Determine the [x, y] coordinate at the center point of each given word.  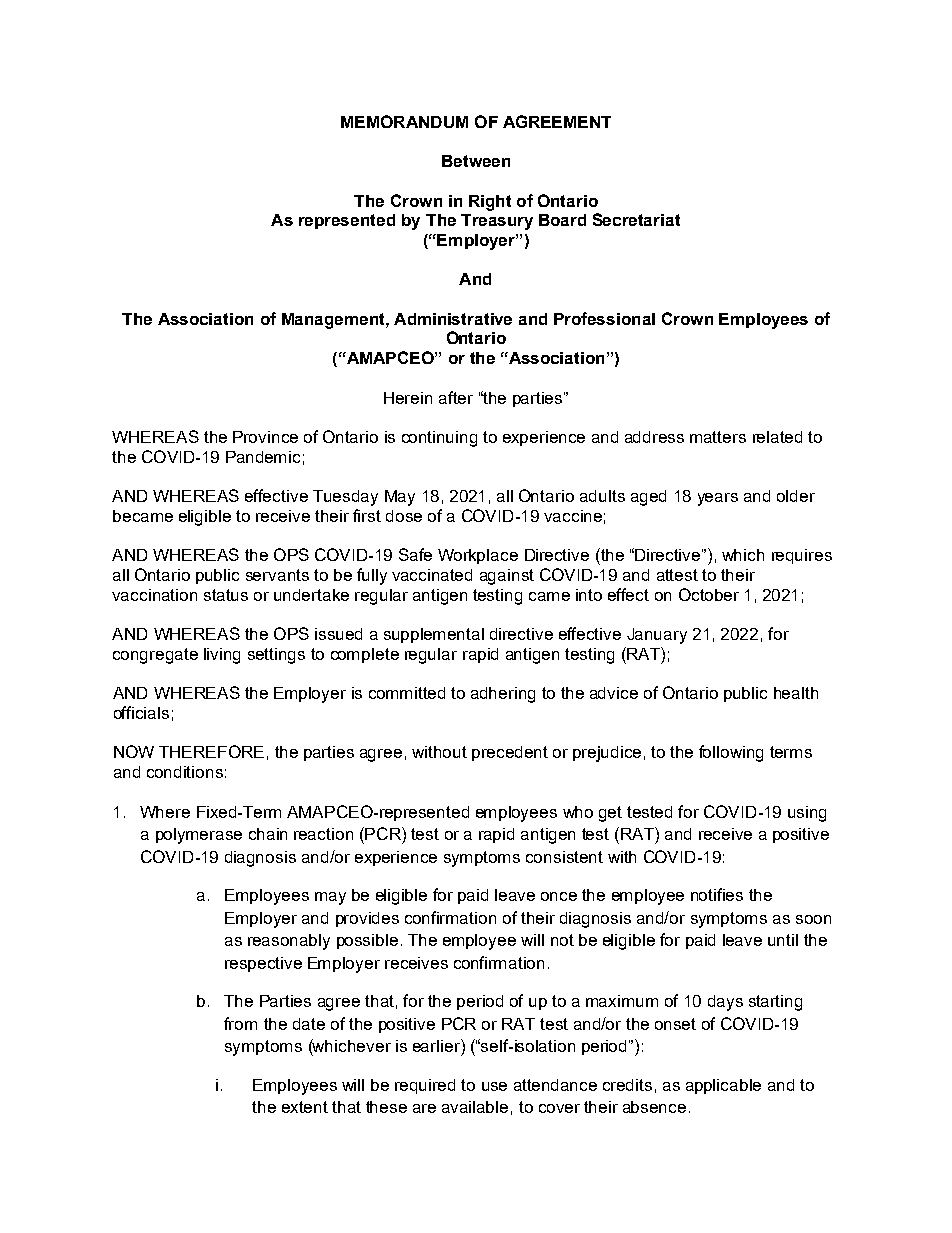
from [240, 1023]
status [226, 595]
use [494, 1086]
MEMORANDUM [404, 121]
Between [476, 161]
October [709, 594]
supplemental [434, 635]
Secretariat [636, 219]
